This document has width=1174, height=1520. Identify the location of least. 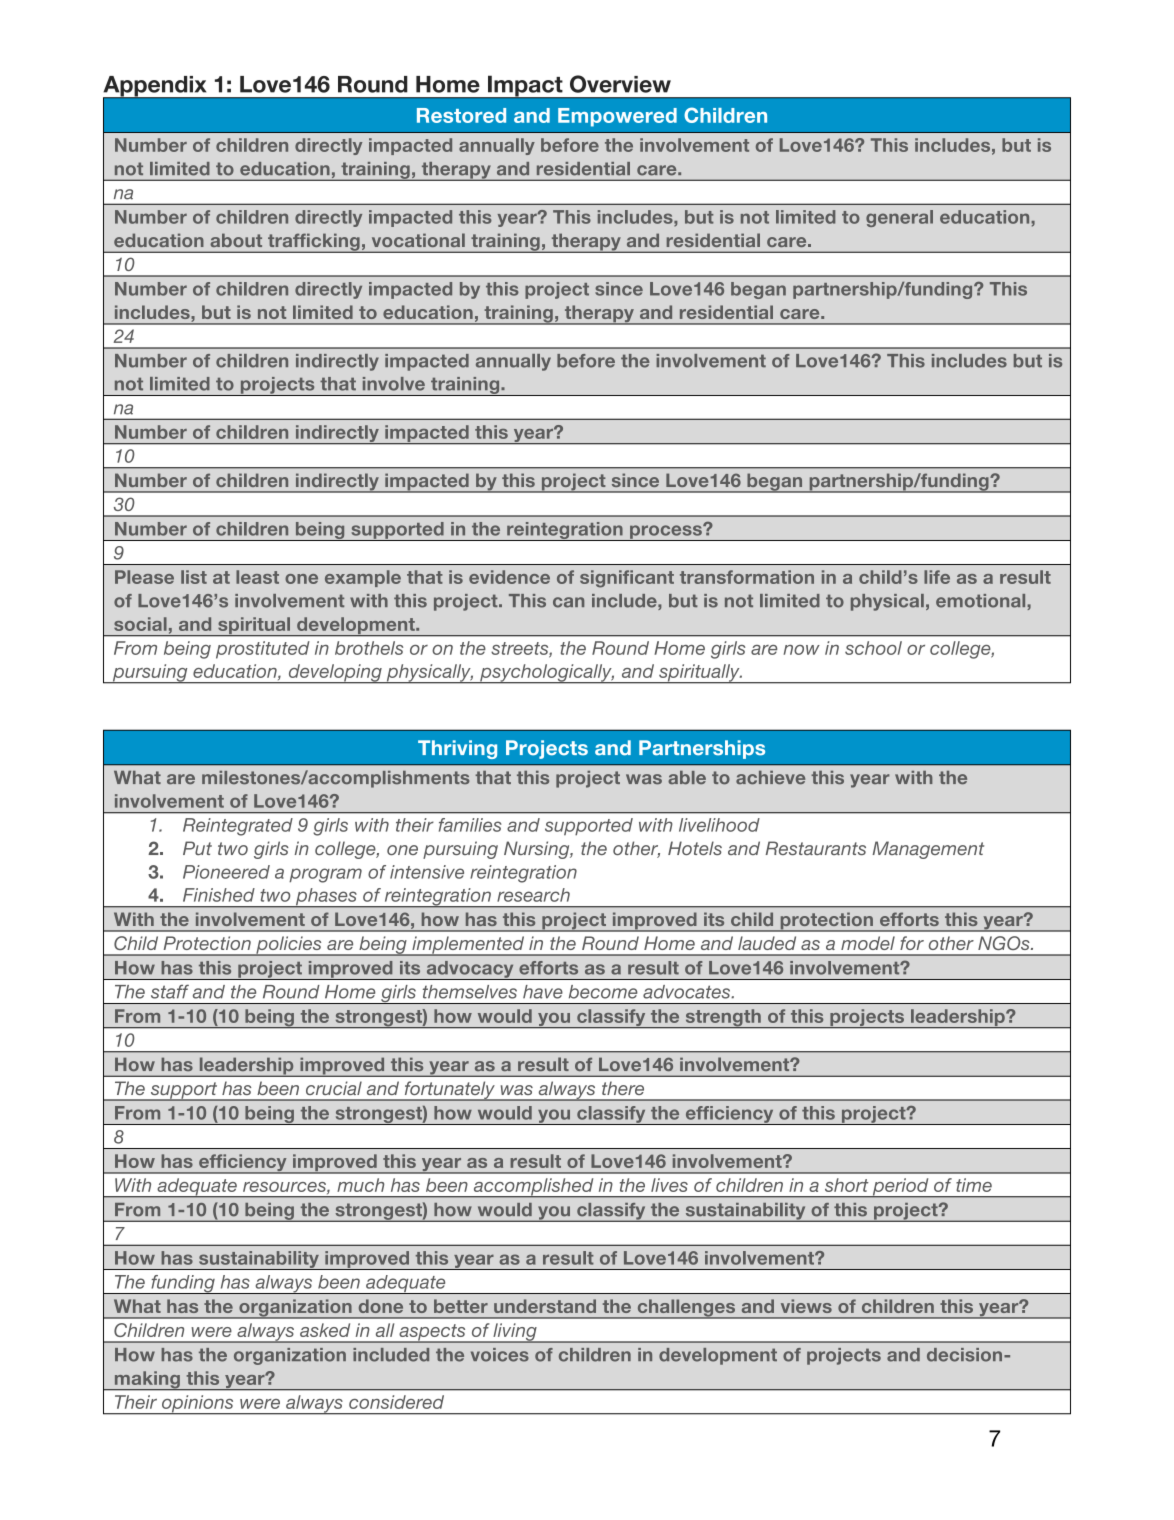
(257, 577).
